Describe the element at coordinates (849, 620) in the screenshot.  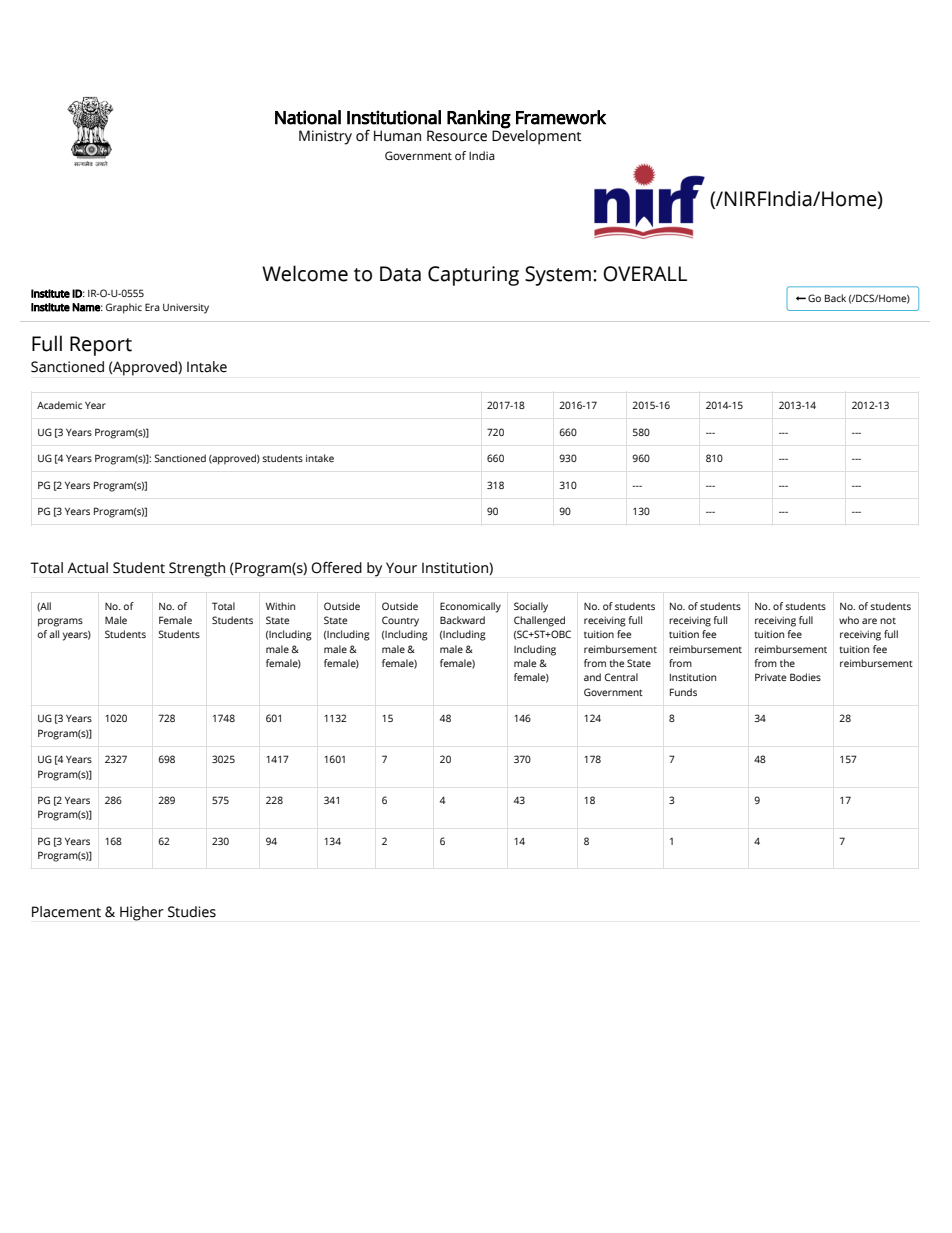
I see `who` at that location.
